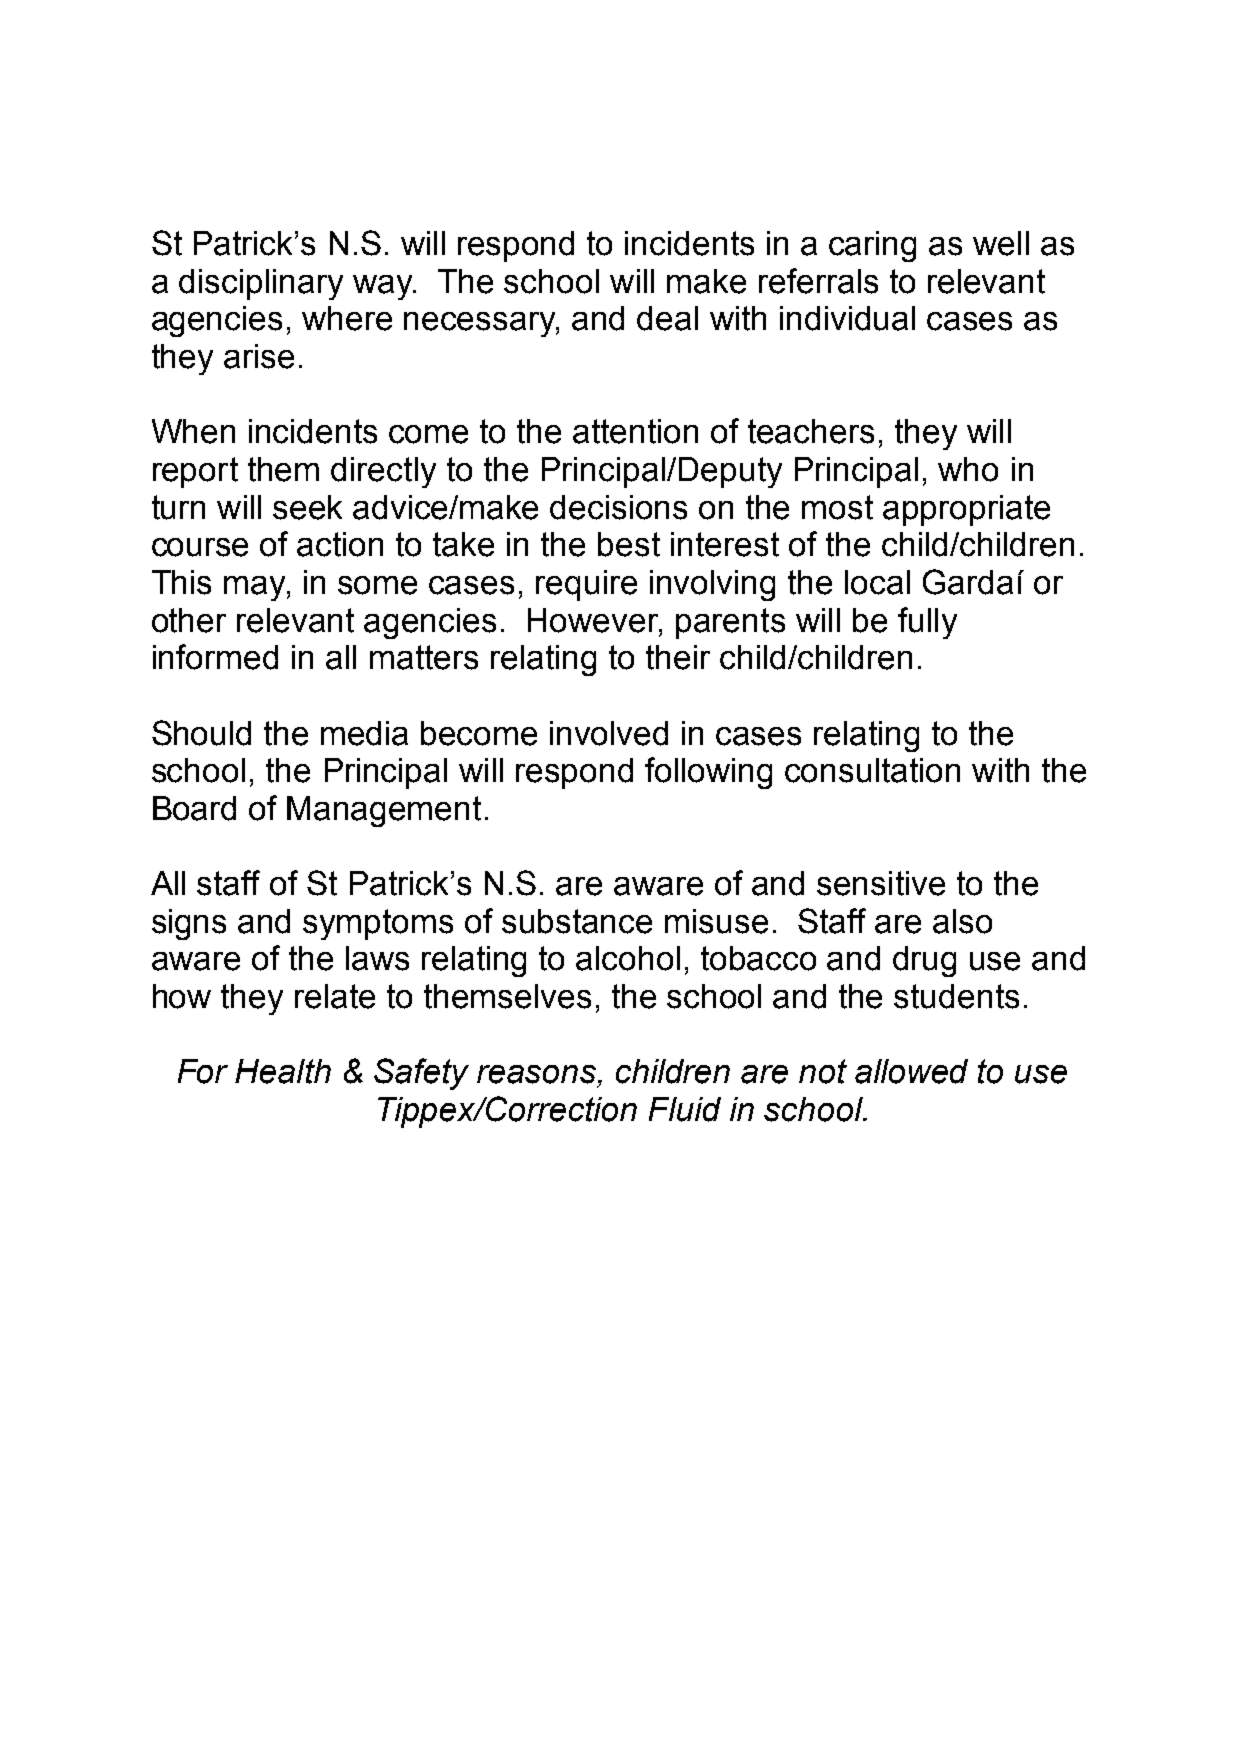  Describe the element at coordinates (536, 1074) in the screenshot. I see `reasons` at that location.
